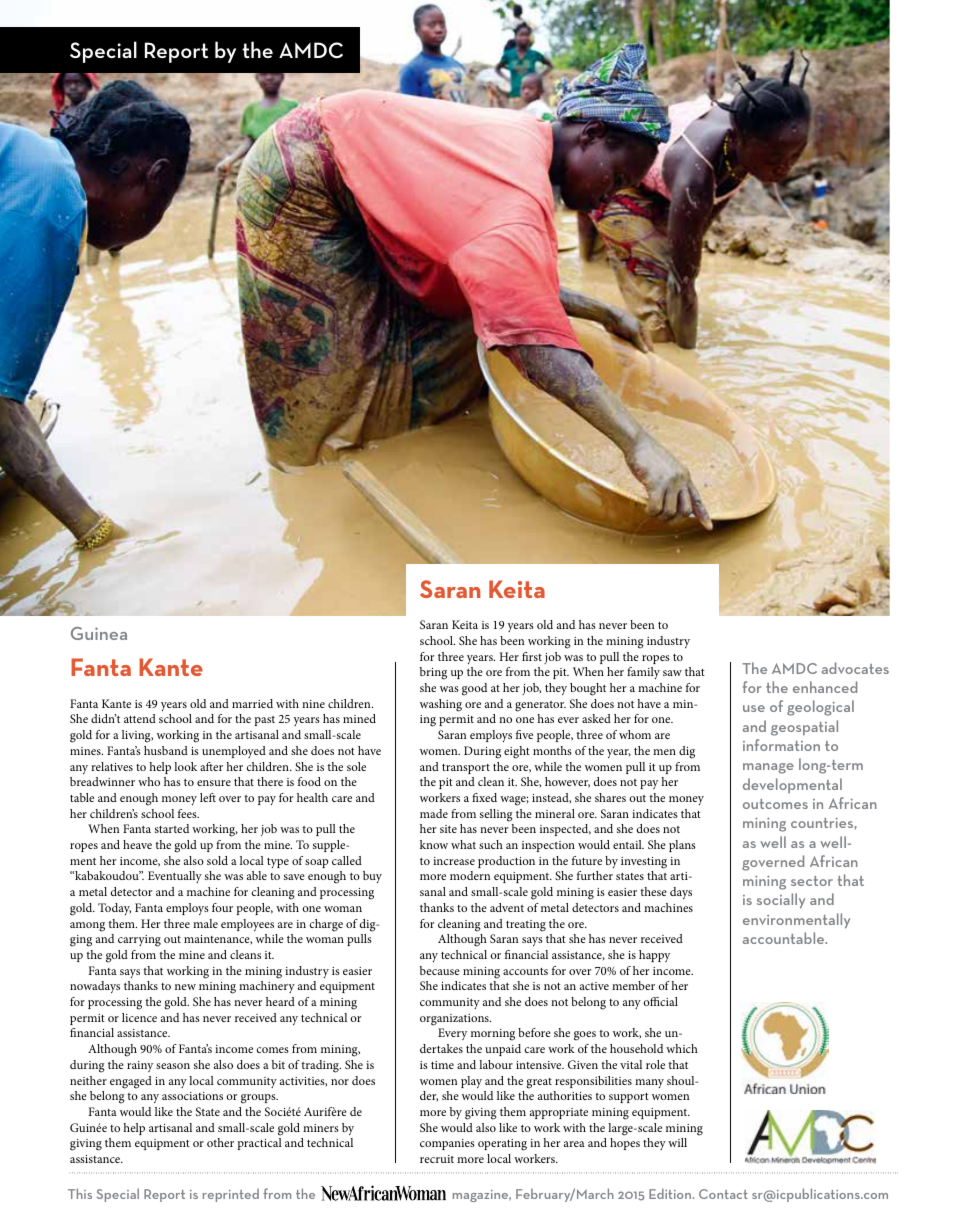 This screenshot has width=958, height=1232. What do you see at coordinates (437, 1159) in the screenshot?
I see `recruit` at bounding box center [437, 1159].
